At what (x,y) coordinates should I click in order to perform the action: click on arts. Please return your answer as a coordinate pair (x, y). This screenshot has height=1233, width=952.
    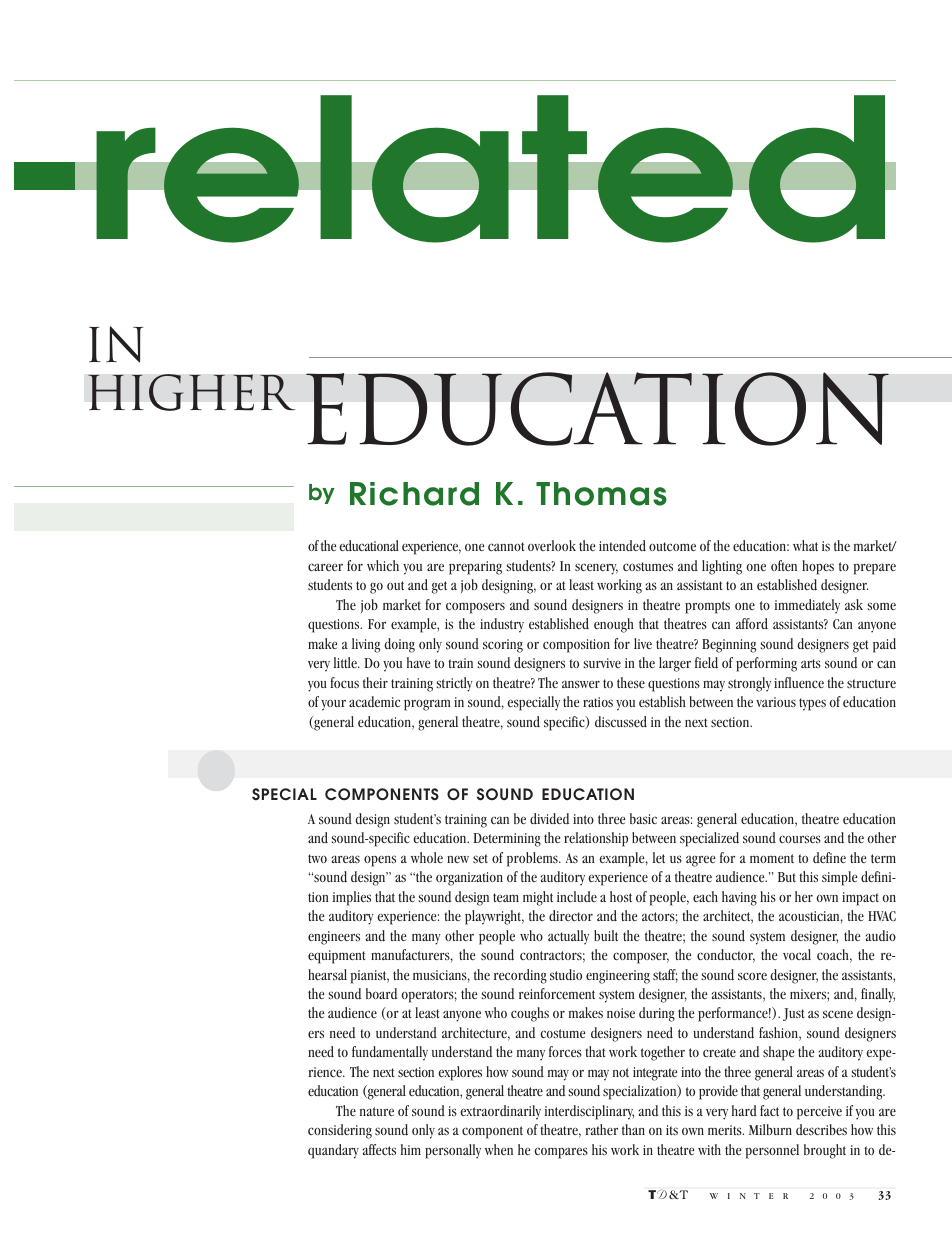
    Looking at the image, I should click on (811, 663).
